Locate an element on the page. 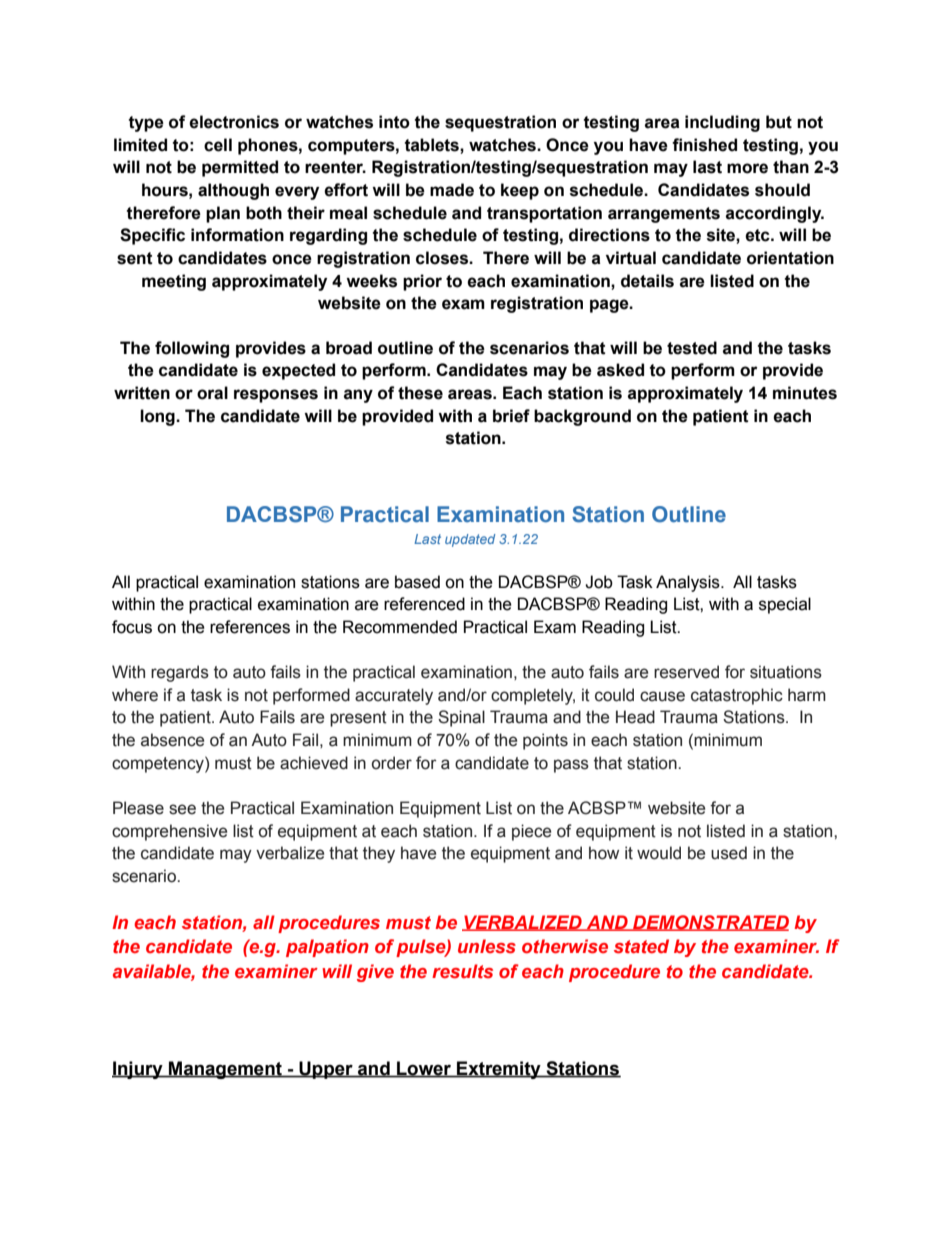 This document has height=1233, width=952. catastrophic is located at coordinates (737, 696).
